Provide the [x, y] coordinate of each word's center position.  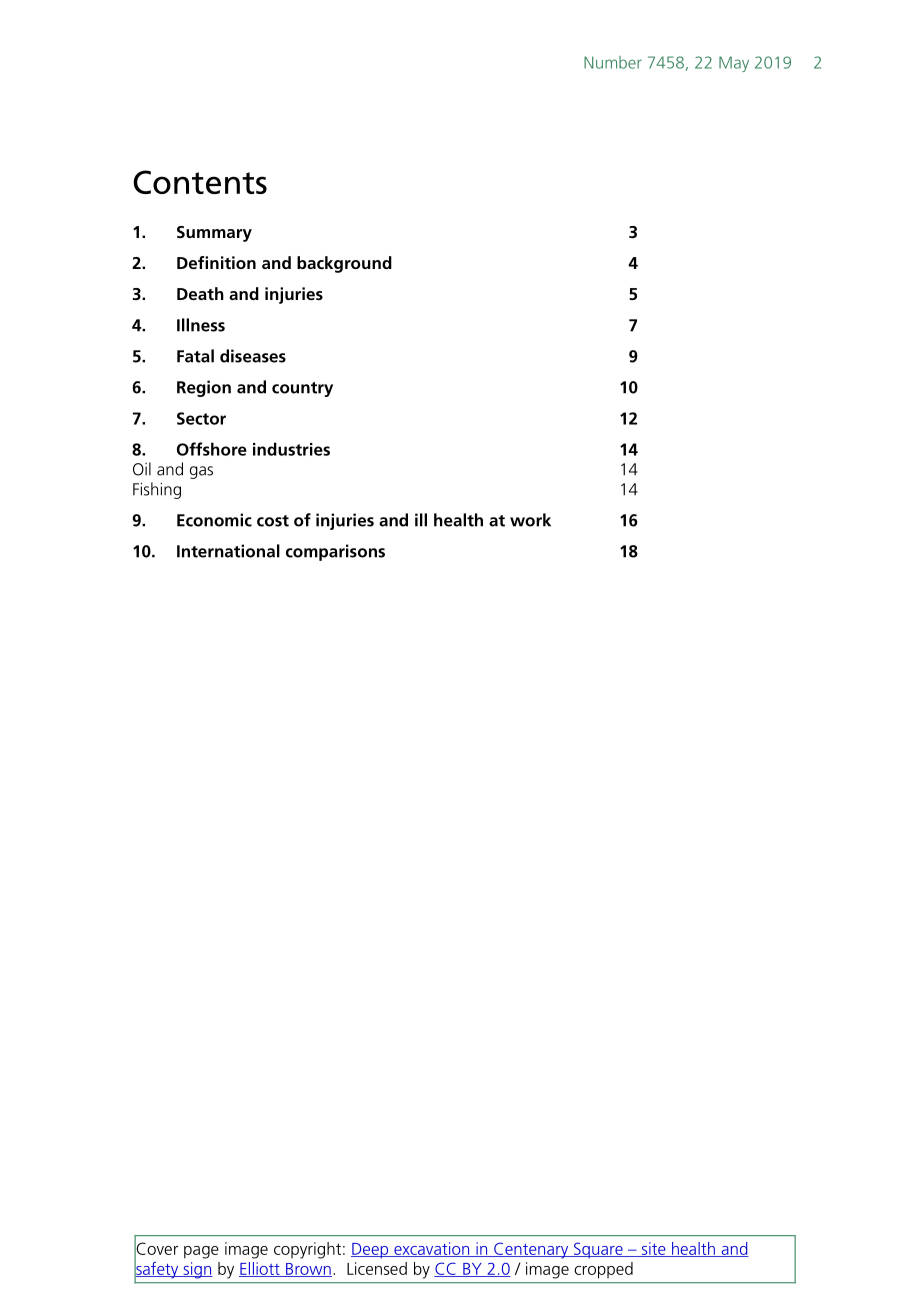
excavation [432, 1249]
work [530, 520]
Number [613, 62]
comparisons [335, 552]
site [653, 1249]
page [201, 1252]
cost [273, 521]
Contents [200, 182]
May [734, 64]
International [228, 551]
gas [201, 472]
